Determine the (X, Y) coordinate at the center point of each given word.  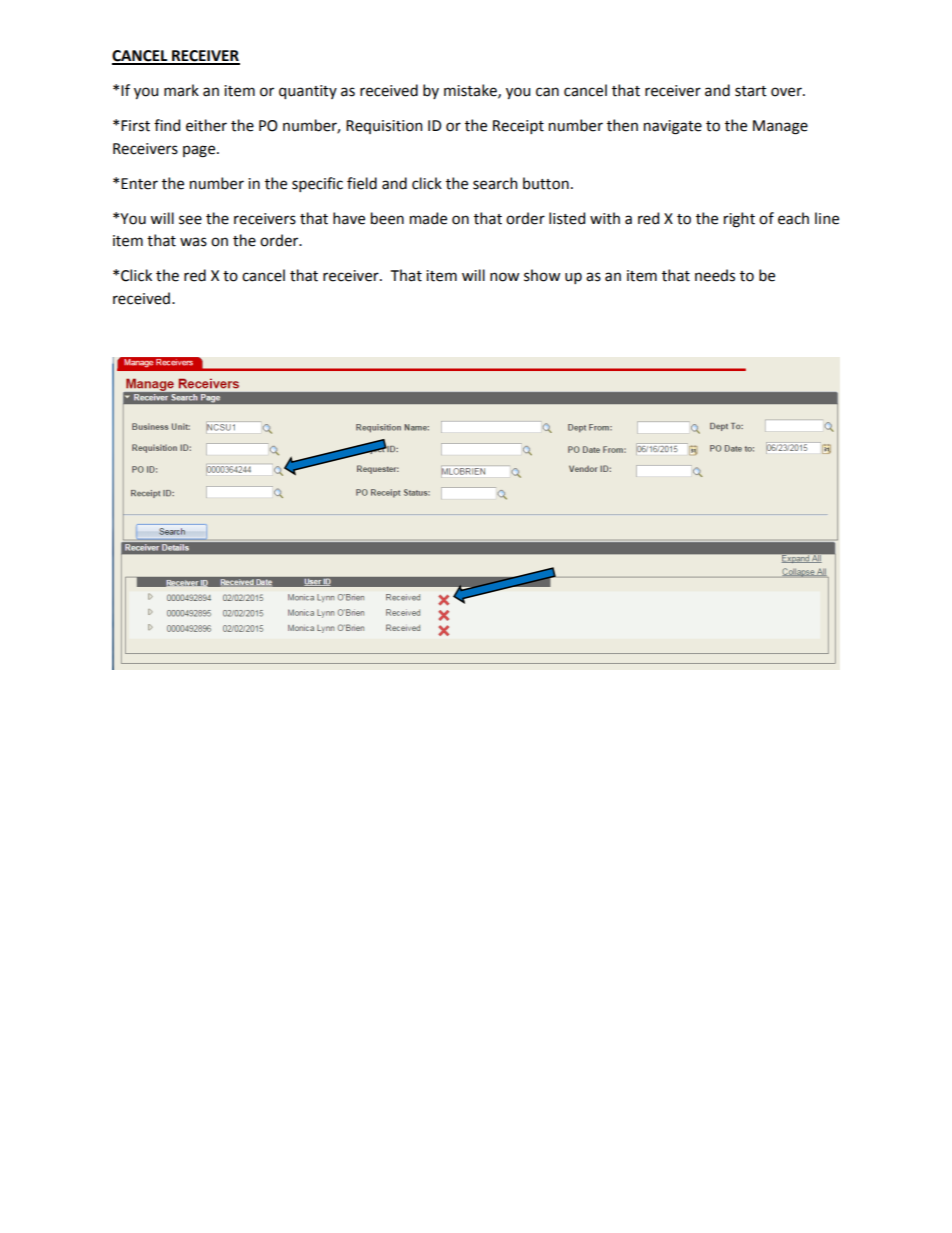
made (428, 218)
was (193, 242)
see (190, 220)
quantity (308, 92)
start (751, 91)
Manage (780, 127)
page (200, 151)
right (739, 220)
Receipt (518, 127)
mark (181, 90)
